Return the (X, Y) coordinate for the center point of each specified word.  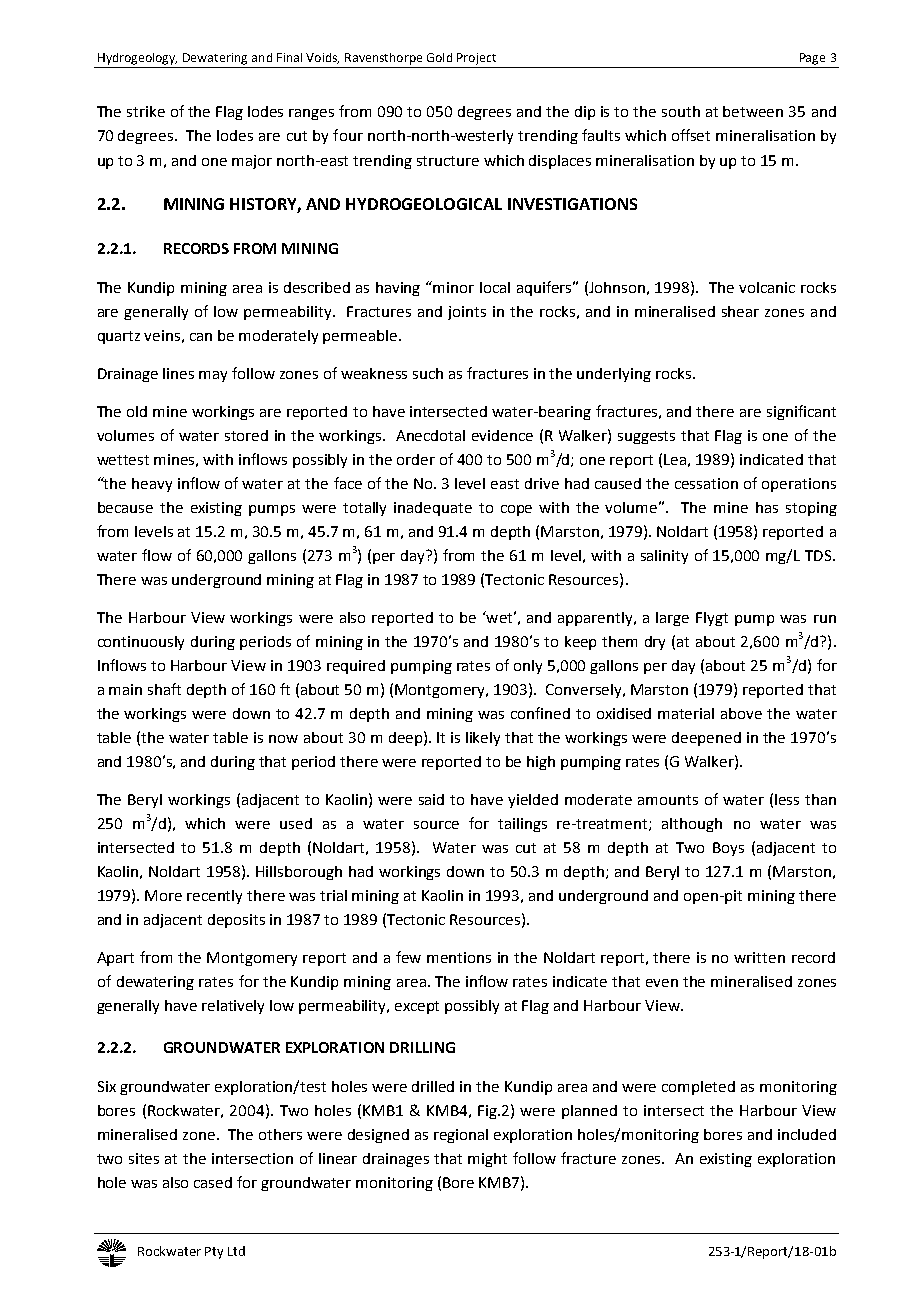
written (759, 957)
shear (740, 311)
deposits (236, 921)
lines (178, 373)
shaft (164, 689)
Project (476, 59)
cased (213, 1182)
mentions (459, 957)
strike (146, 111)
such (428, 373)
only (528, 667)
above (741, 713)
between (753, 111)
